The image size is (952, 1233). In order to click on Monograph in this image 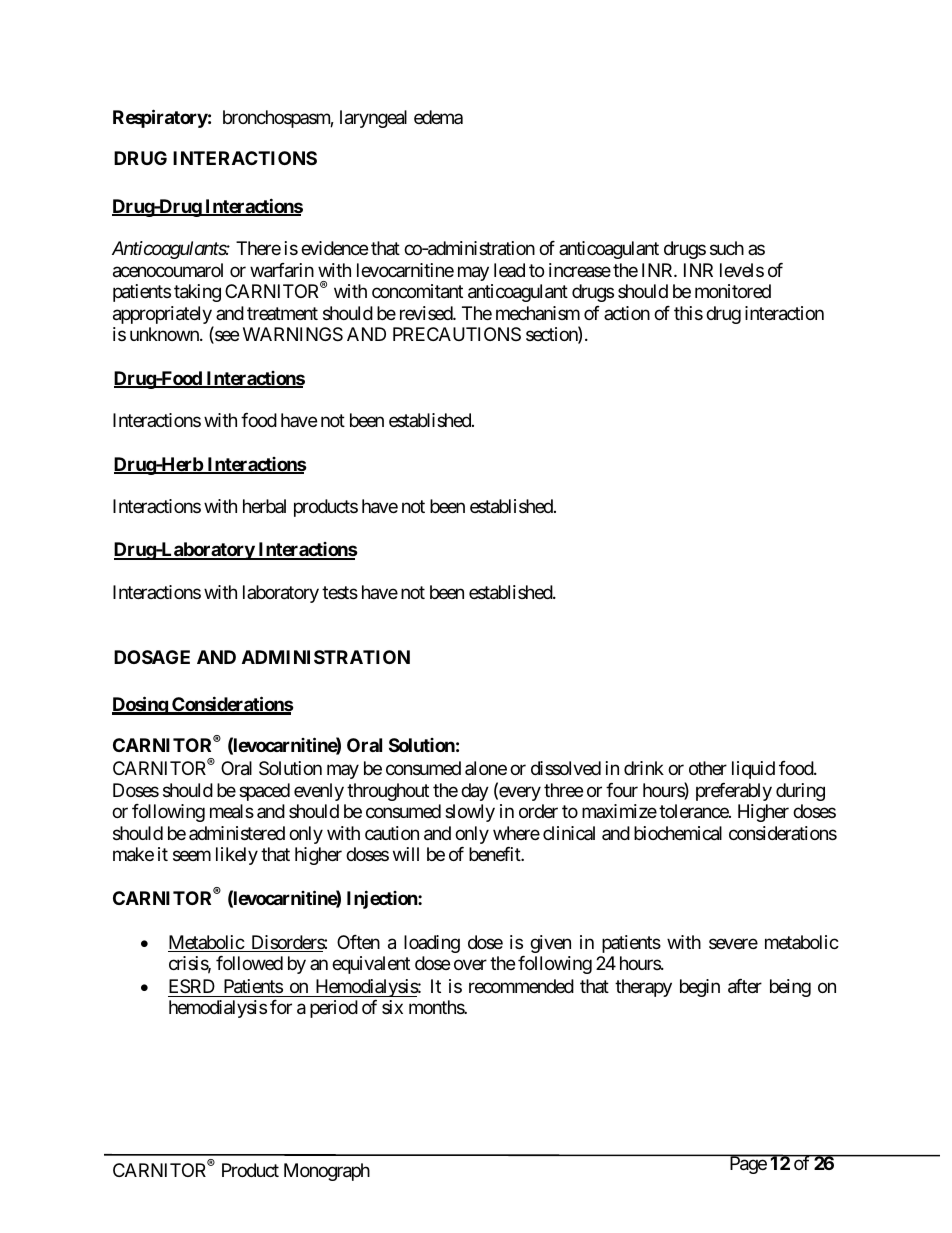, I will do `click(327, 1172)`.
